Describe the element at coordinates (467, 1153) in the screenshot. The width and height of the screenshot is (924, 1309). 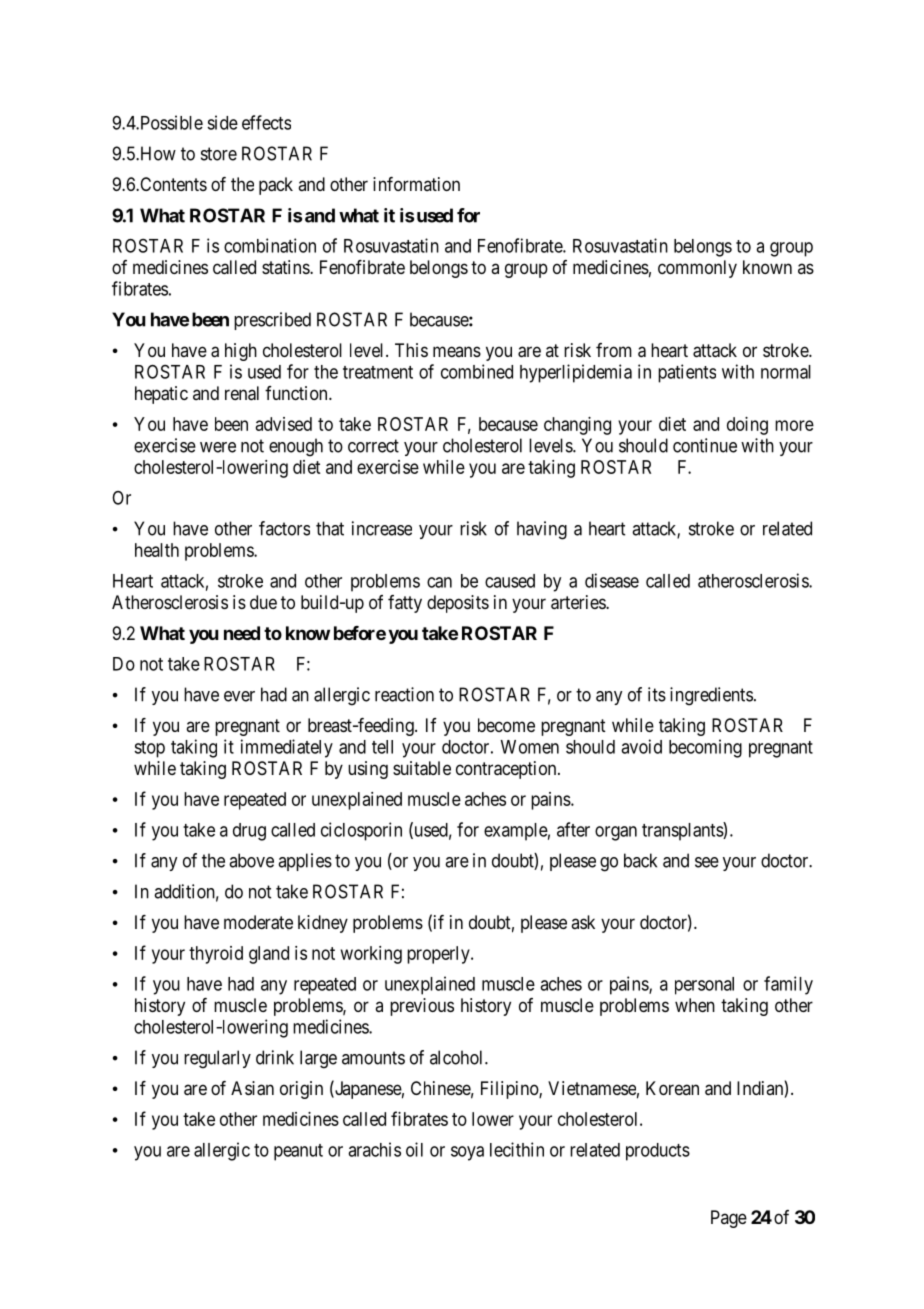
I see `soya` at that location.
